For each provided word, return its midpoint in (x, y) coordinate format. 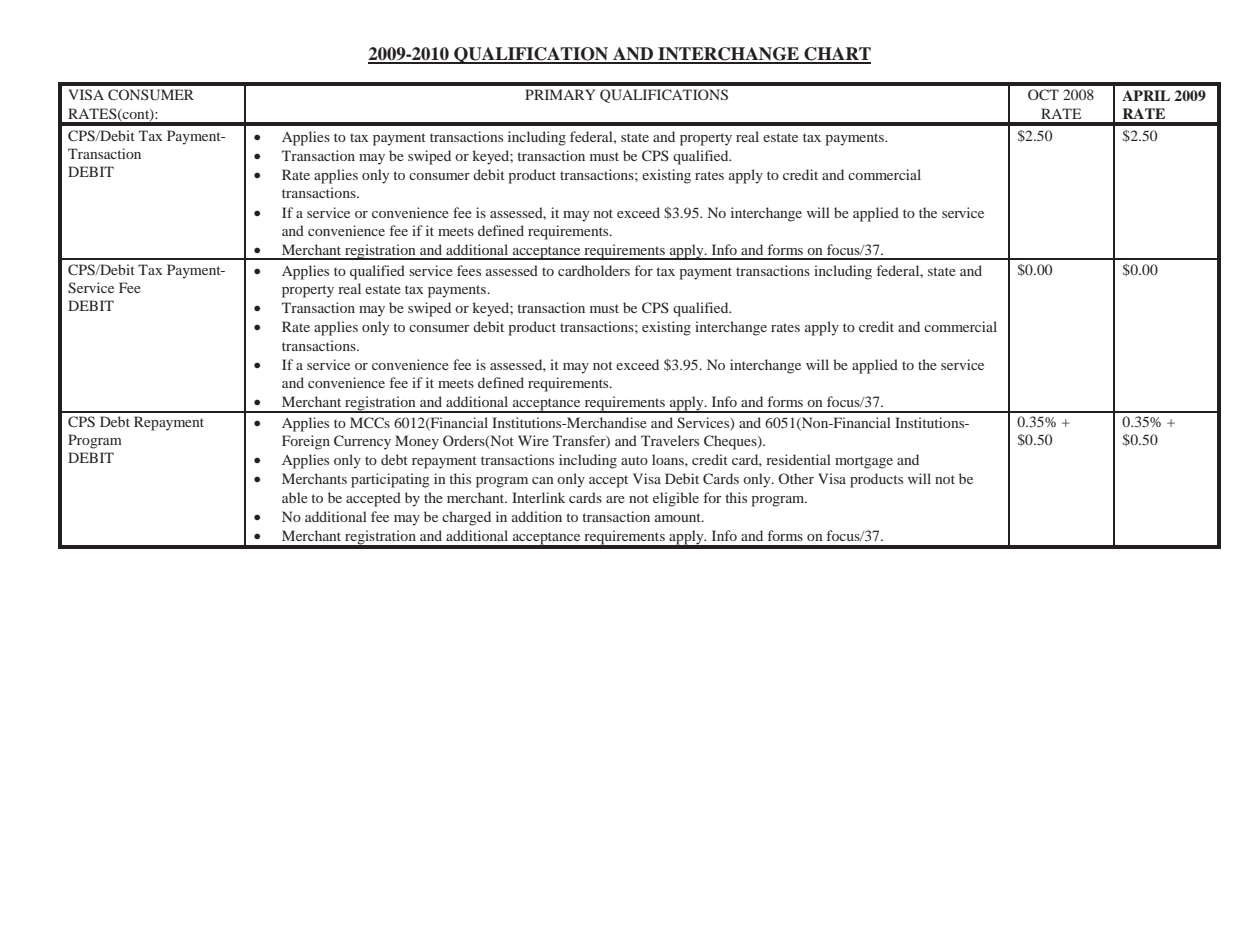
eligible (676, 499)
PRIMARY (560, 94)
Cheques (731, 442)
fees (469, 270)
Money (417, 442)
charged (466, 518)
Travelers (670, 440)
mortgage (864, 462)
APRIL (1146, 95)
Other (796, 478)
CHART (836, 55)
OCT (1043, 94)
